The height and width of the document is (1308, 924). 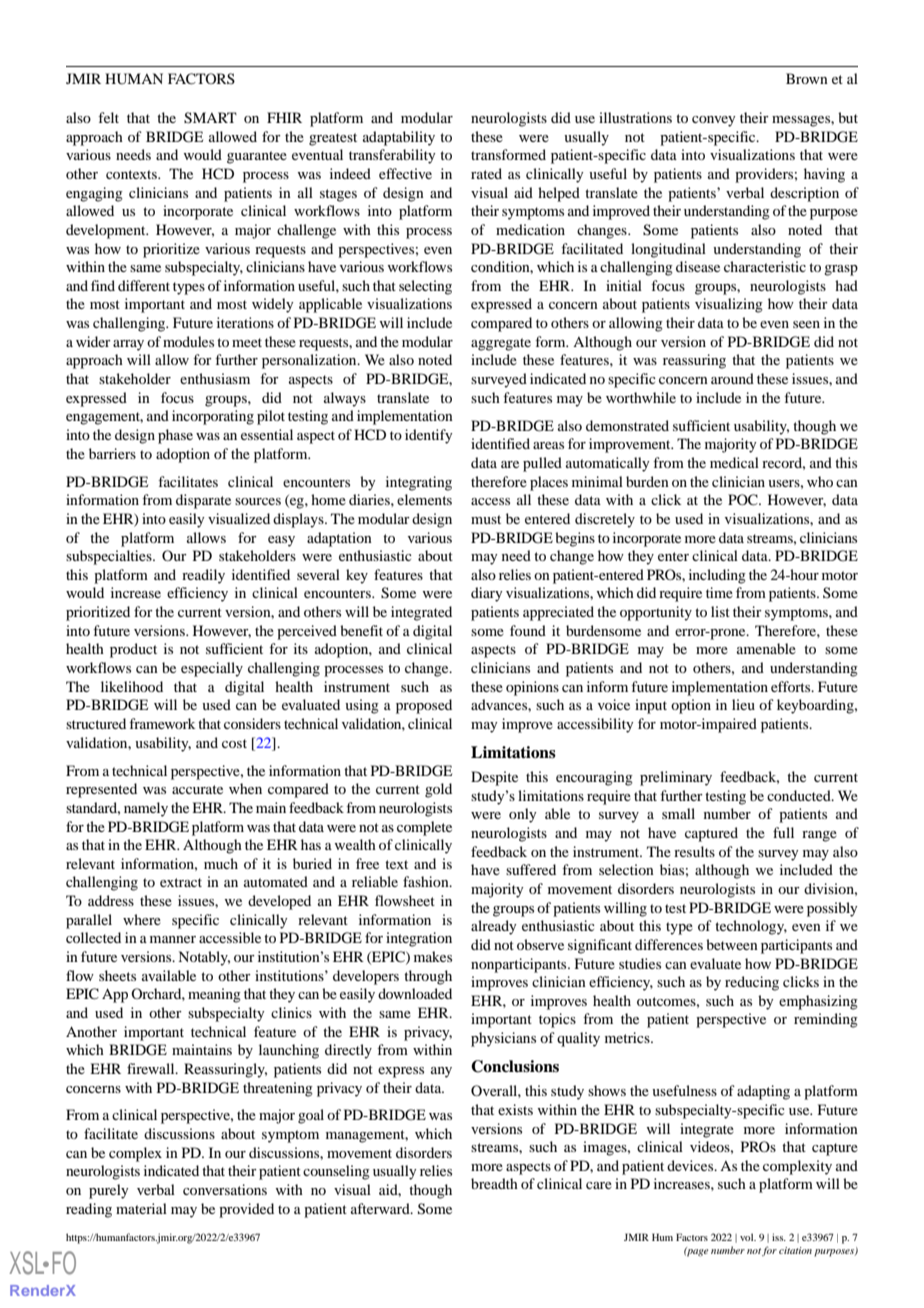 I want to click on SMART, so click(x=210, y=118).
